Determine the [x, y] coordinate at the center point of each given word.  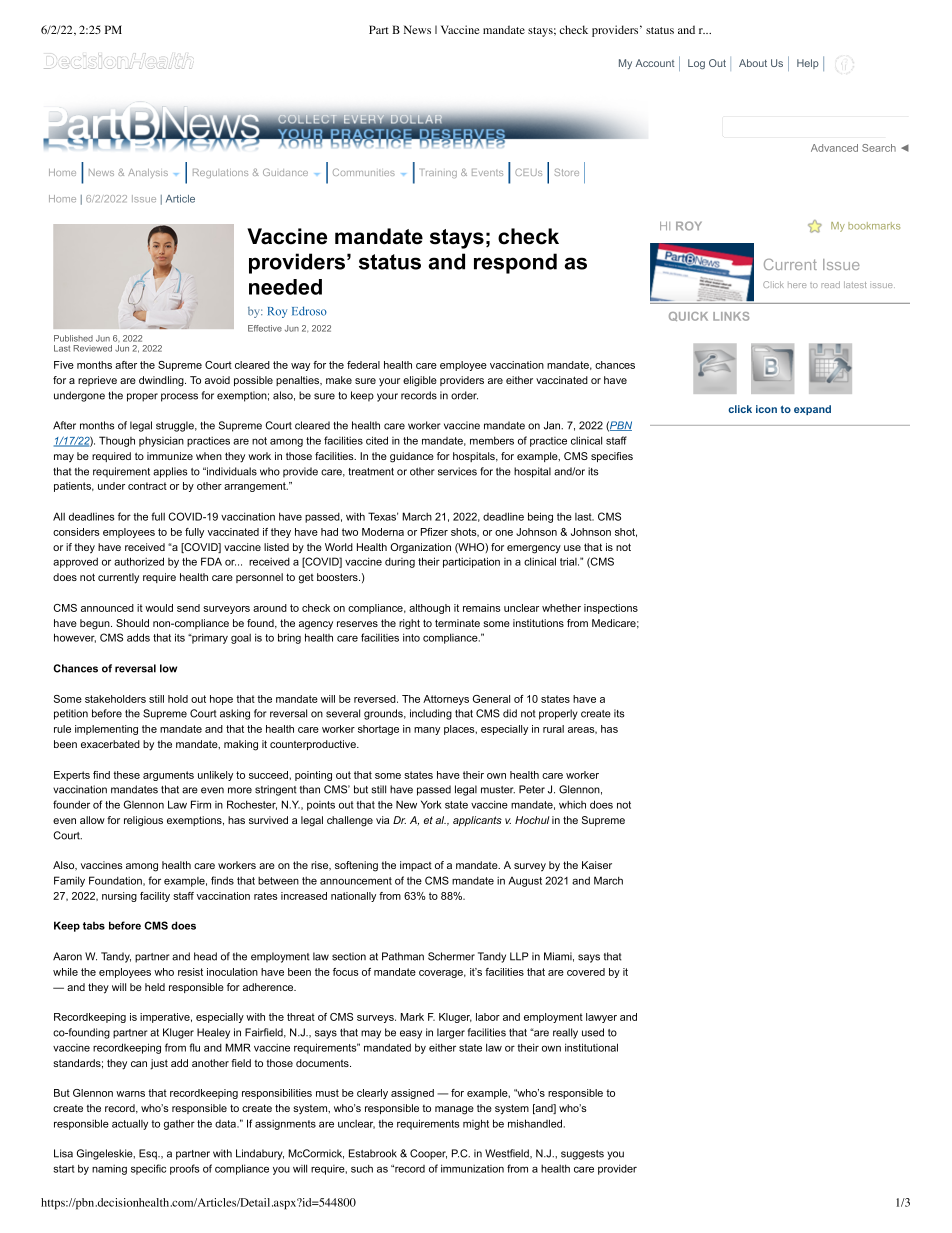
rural [553, 729]
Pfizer [434, 532]
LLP [519, 956]
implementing [106, 730]
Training [439, 173]
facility [155, 897]
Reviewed [93, 348]
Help [808, 64]
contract [147, 486]
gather [179, 1124]
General [491, 699]
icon [766, 409]
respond [515, 263]
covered [586, 972]
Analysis [148, 173]
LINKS [731, 316]
